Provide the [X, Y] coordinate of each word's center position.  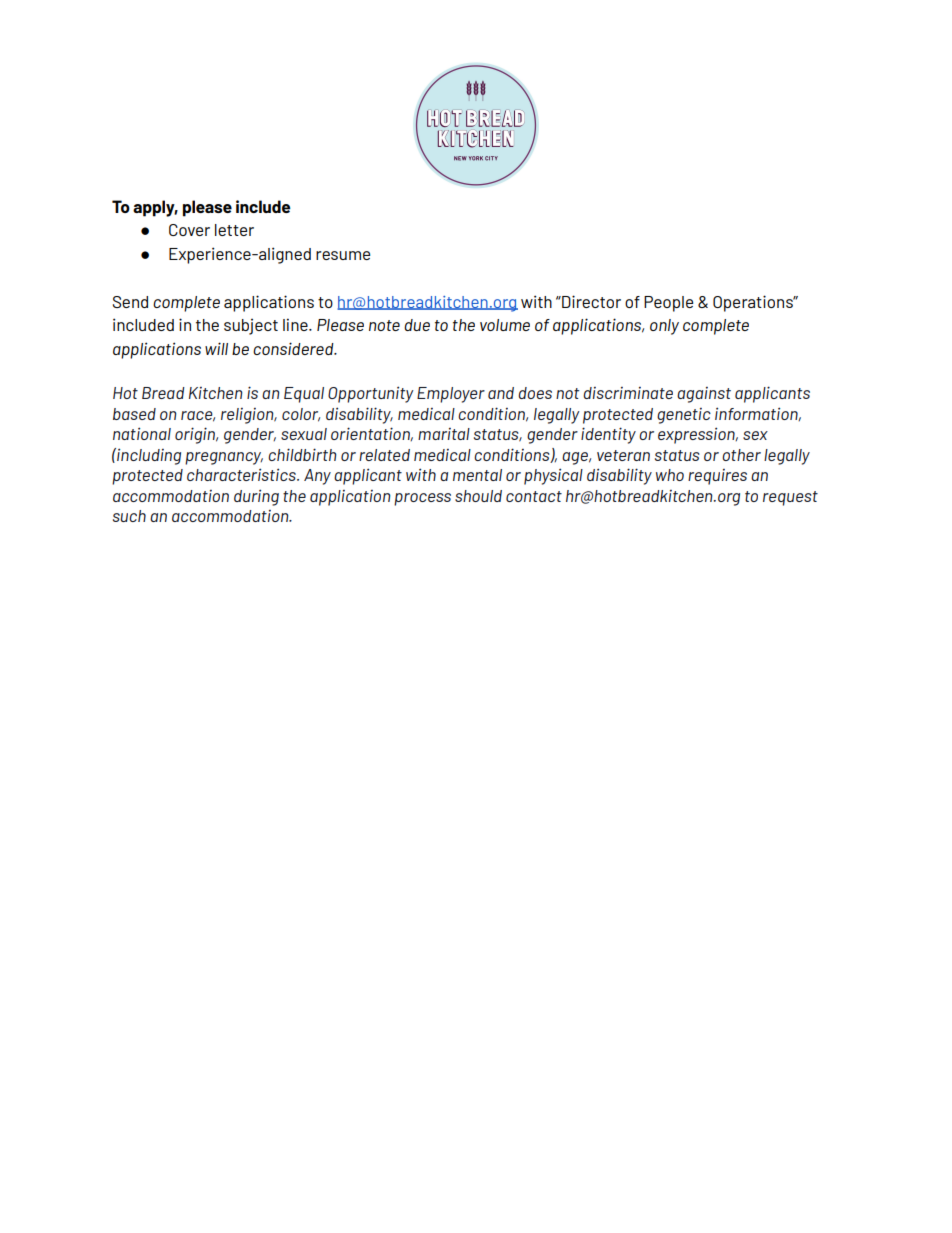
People [668, 304]
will [216, 348]
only [664, 327]
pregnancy [224, 458]
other [741, 455]
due [417, 325]
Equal [304, 395]
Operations [754, 303]
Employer [451, 395]
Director [590, 301]
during [256, 497]
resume [343, 255]
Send [130, 302]
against [704, 395]
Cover [189, 230]
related [384, 455]
